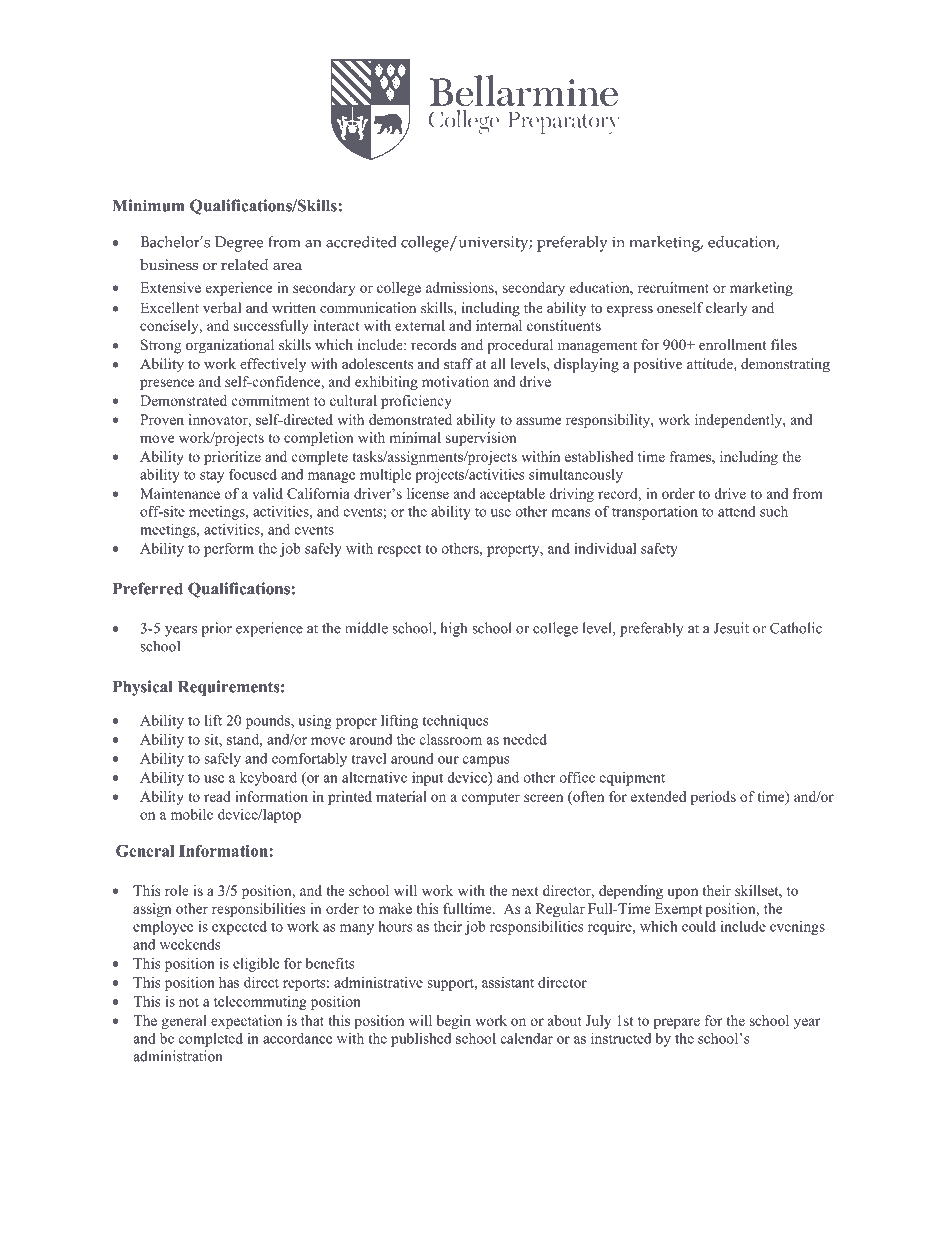  Describe the element at coordinates (673, 287) in the screenshot. I see `recruitment` at that location.
